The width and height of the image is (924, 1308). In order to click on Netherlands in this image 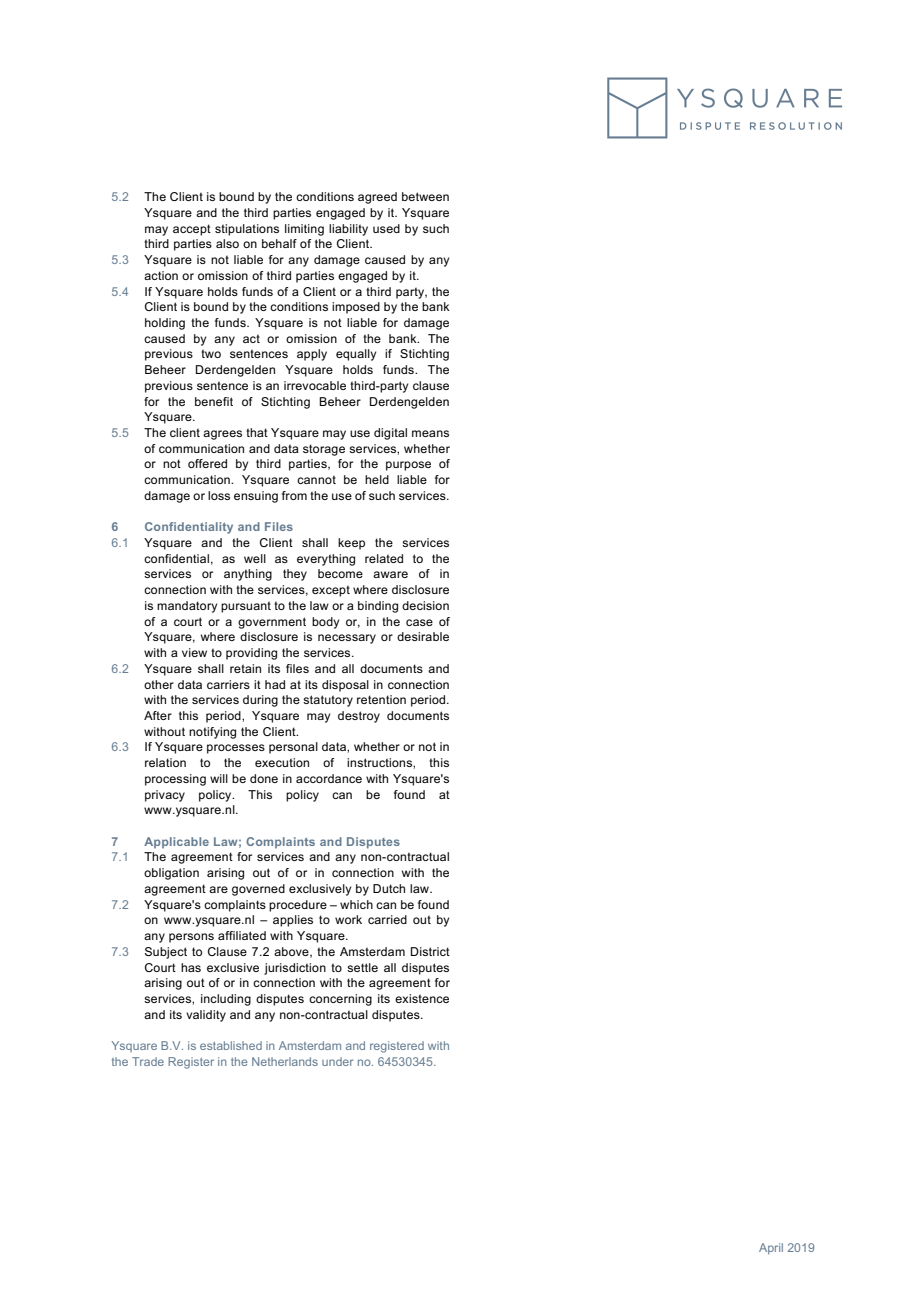, I will do `click(285, 1061)`.
